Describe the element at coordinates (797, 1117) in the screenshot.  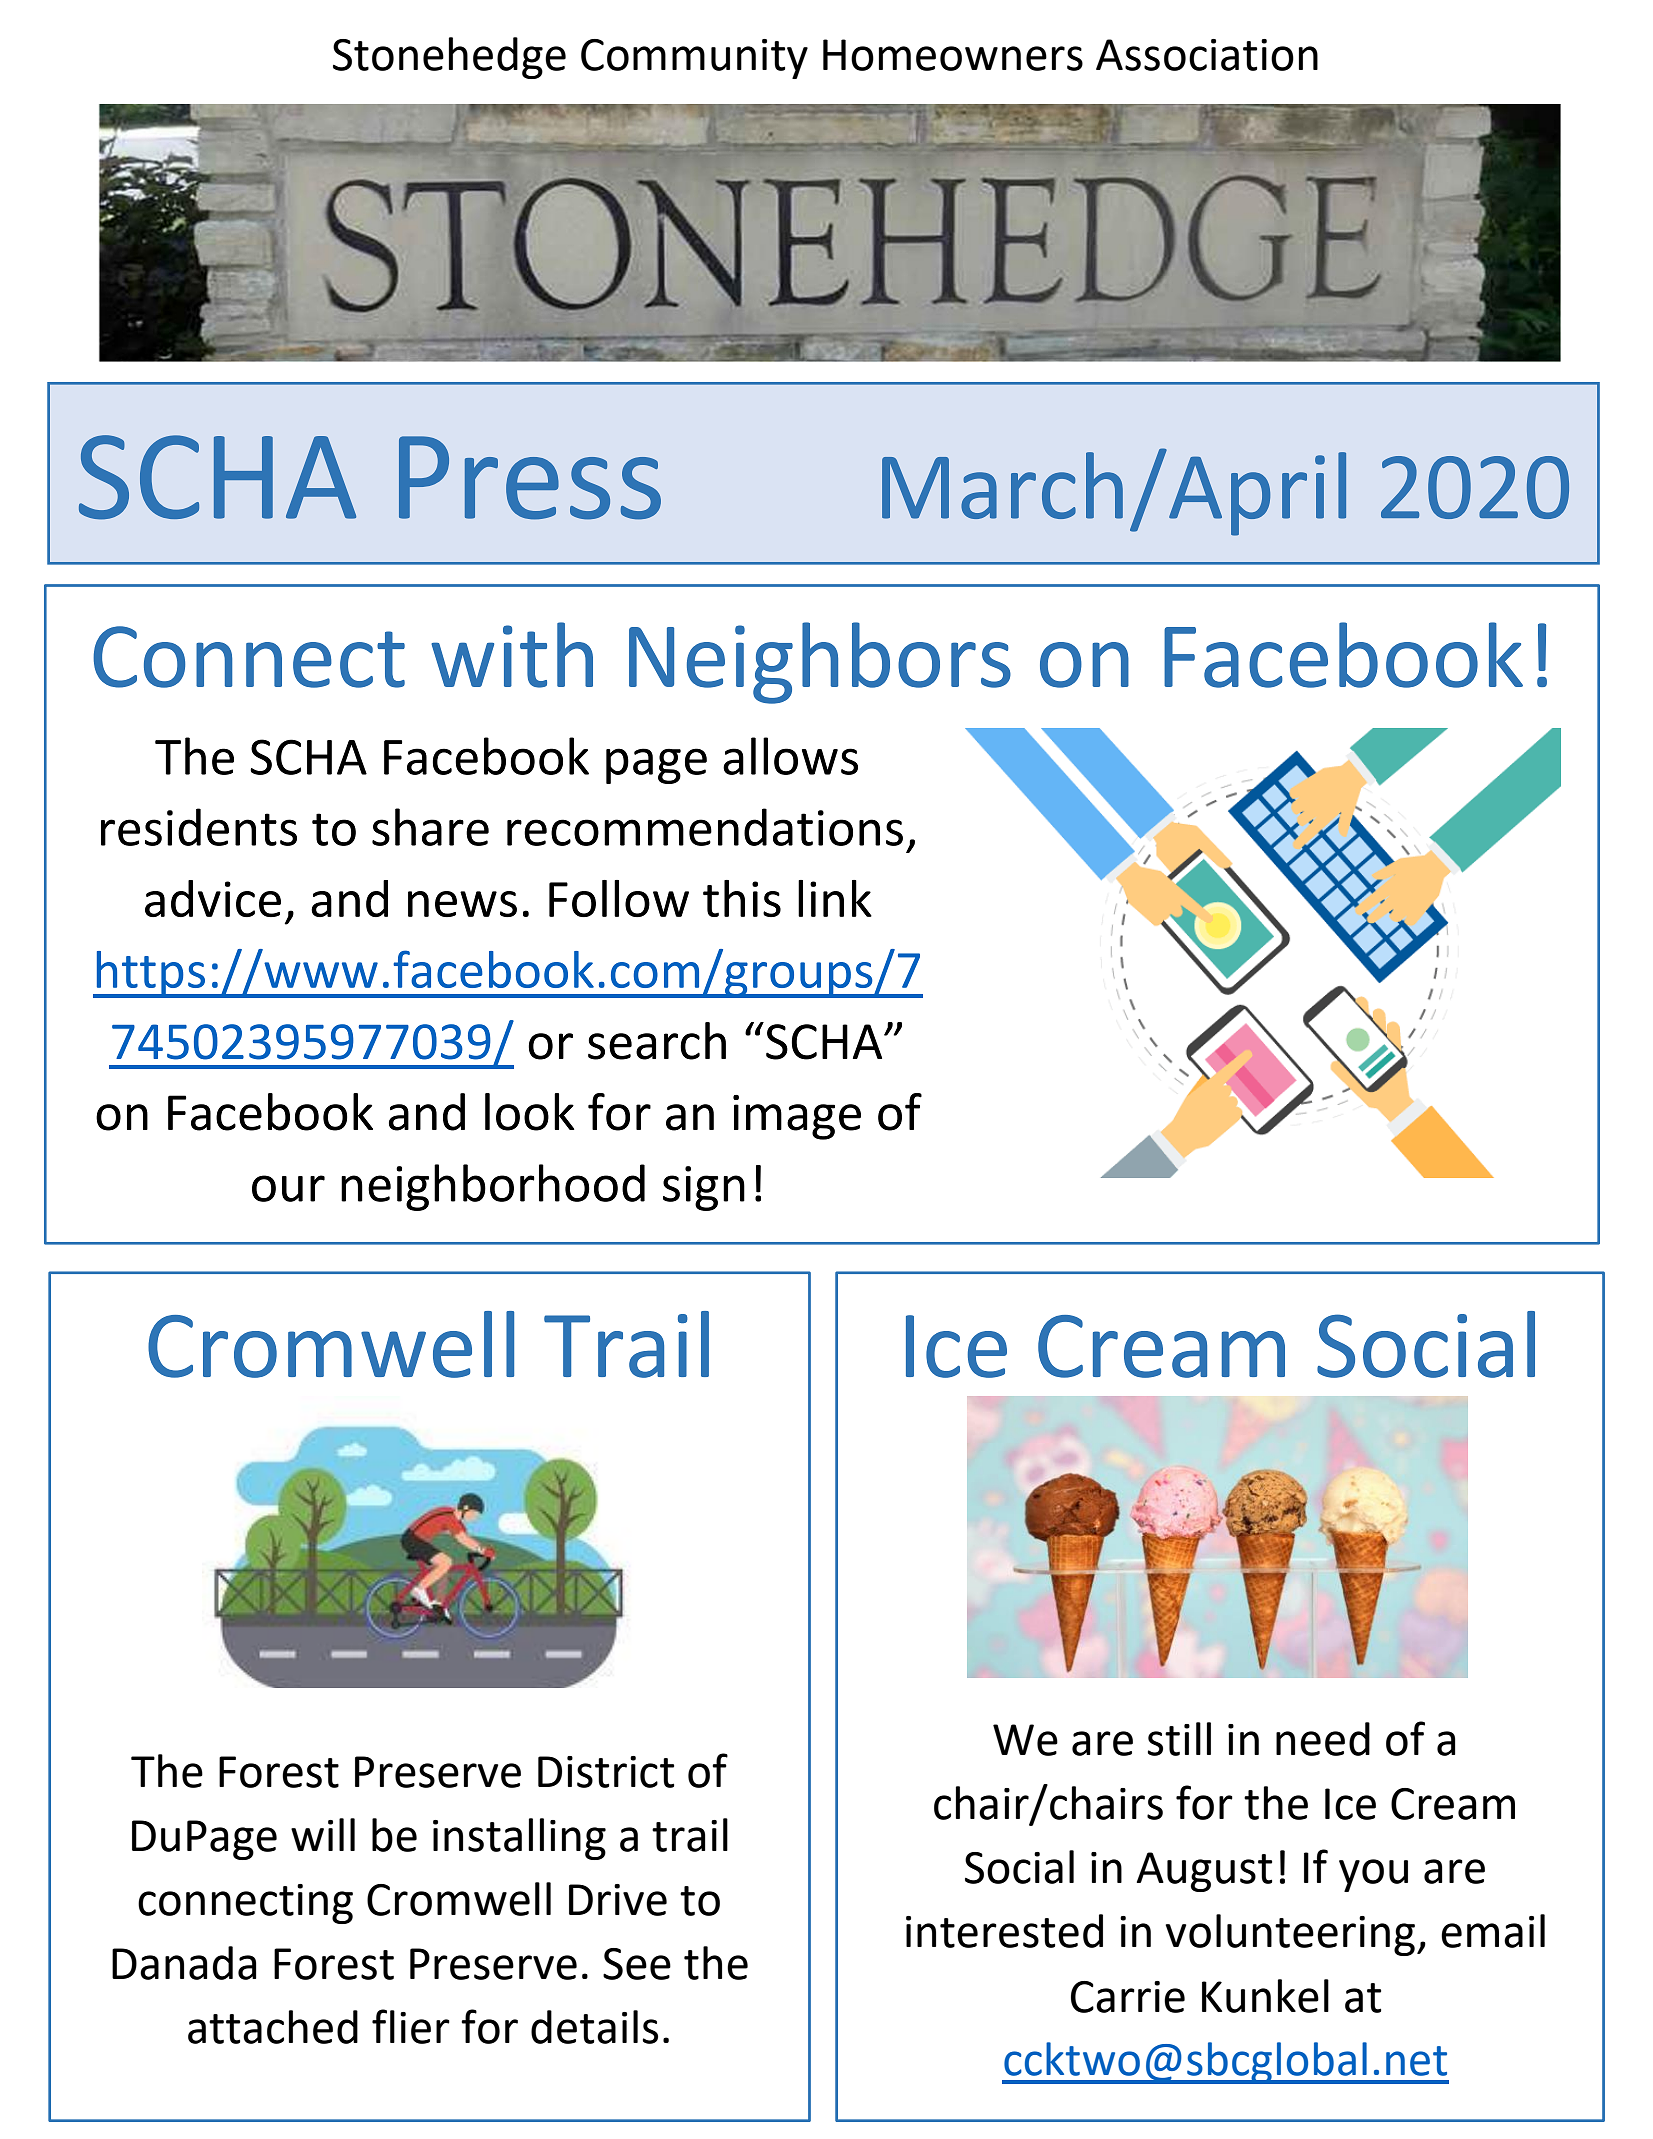
I see `image` at that location.
